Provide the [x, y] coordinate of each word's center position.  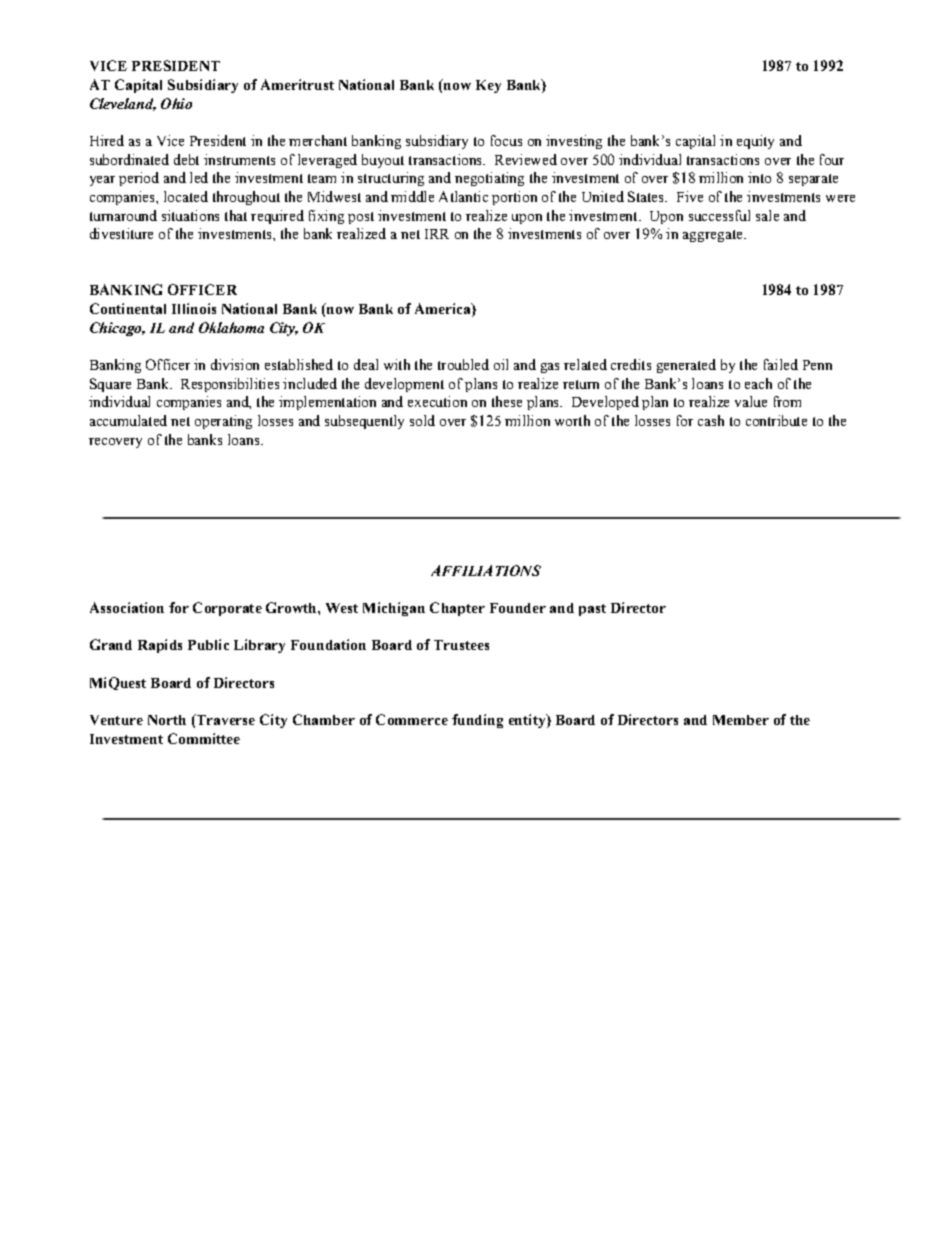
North [167, 720]
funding [477, 721]
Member [741, 720]
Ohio [176, 103]
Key [488, 86]
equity [755, 142]
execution [437, 401]
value [751, 401]
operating [223, 422]
